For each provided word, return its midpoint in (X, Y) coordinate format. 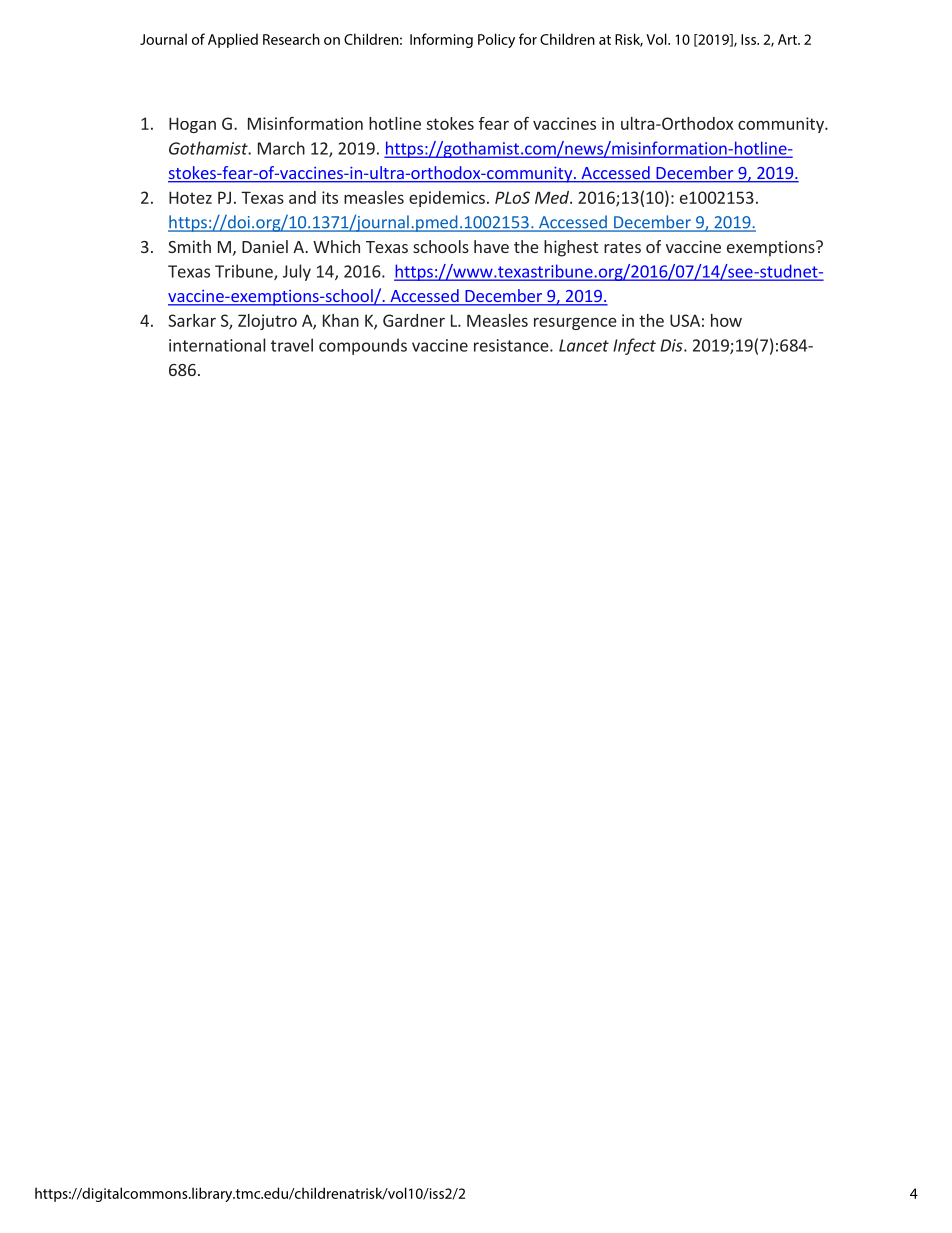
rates (622, 247)
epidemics (447, 199)
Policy (496, 40)
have (491, 246)
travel (292, 345)
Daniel (265, 246)
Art (788, 39)
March (281, 148)
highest (571, 248)
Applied (233, 40)
